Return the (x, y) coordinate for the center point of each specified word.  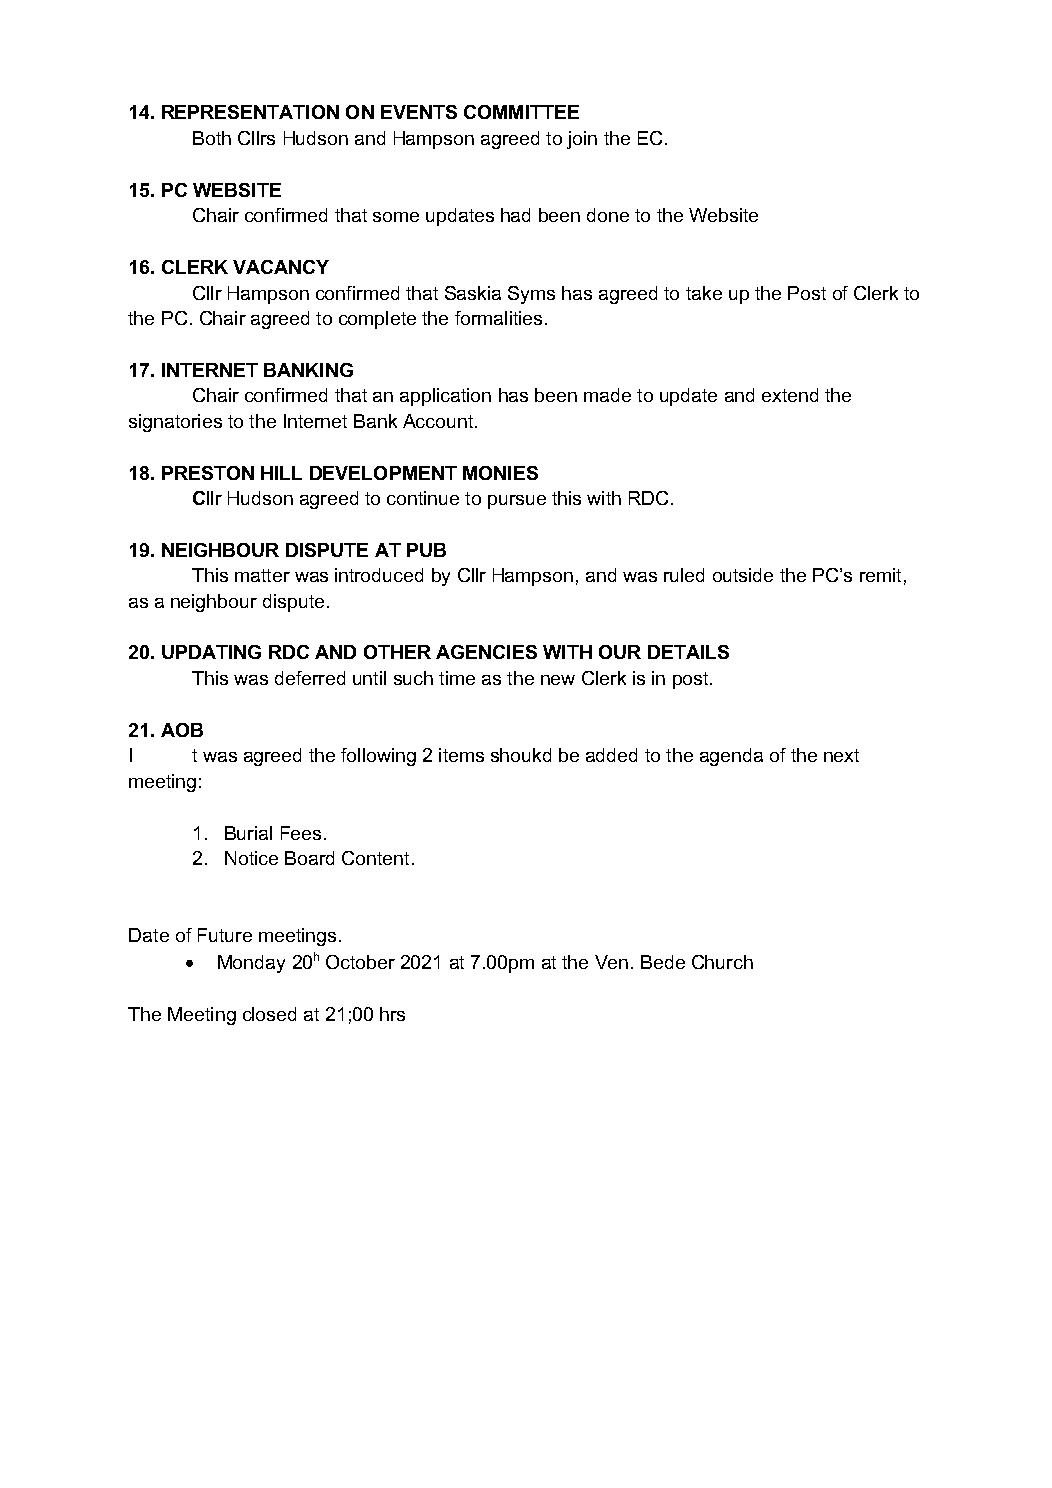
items (461, 755)
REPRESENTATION (250, 112)
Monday (251, 964)
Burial (248, 833)
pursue (517, 502)
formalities (498, 318)
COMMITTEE (521, 112)
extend (790, 395)
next (841, 755)
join (582, 140)
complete (377, 320)
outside (743, 575)
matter (262, 575)
